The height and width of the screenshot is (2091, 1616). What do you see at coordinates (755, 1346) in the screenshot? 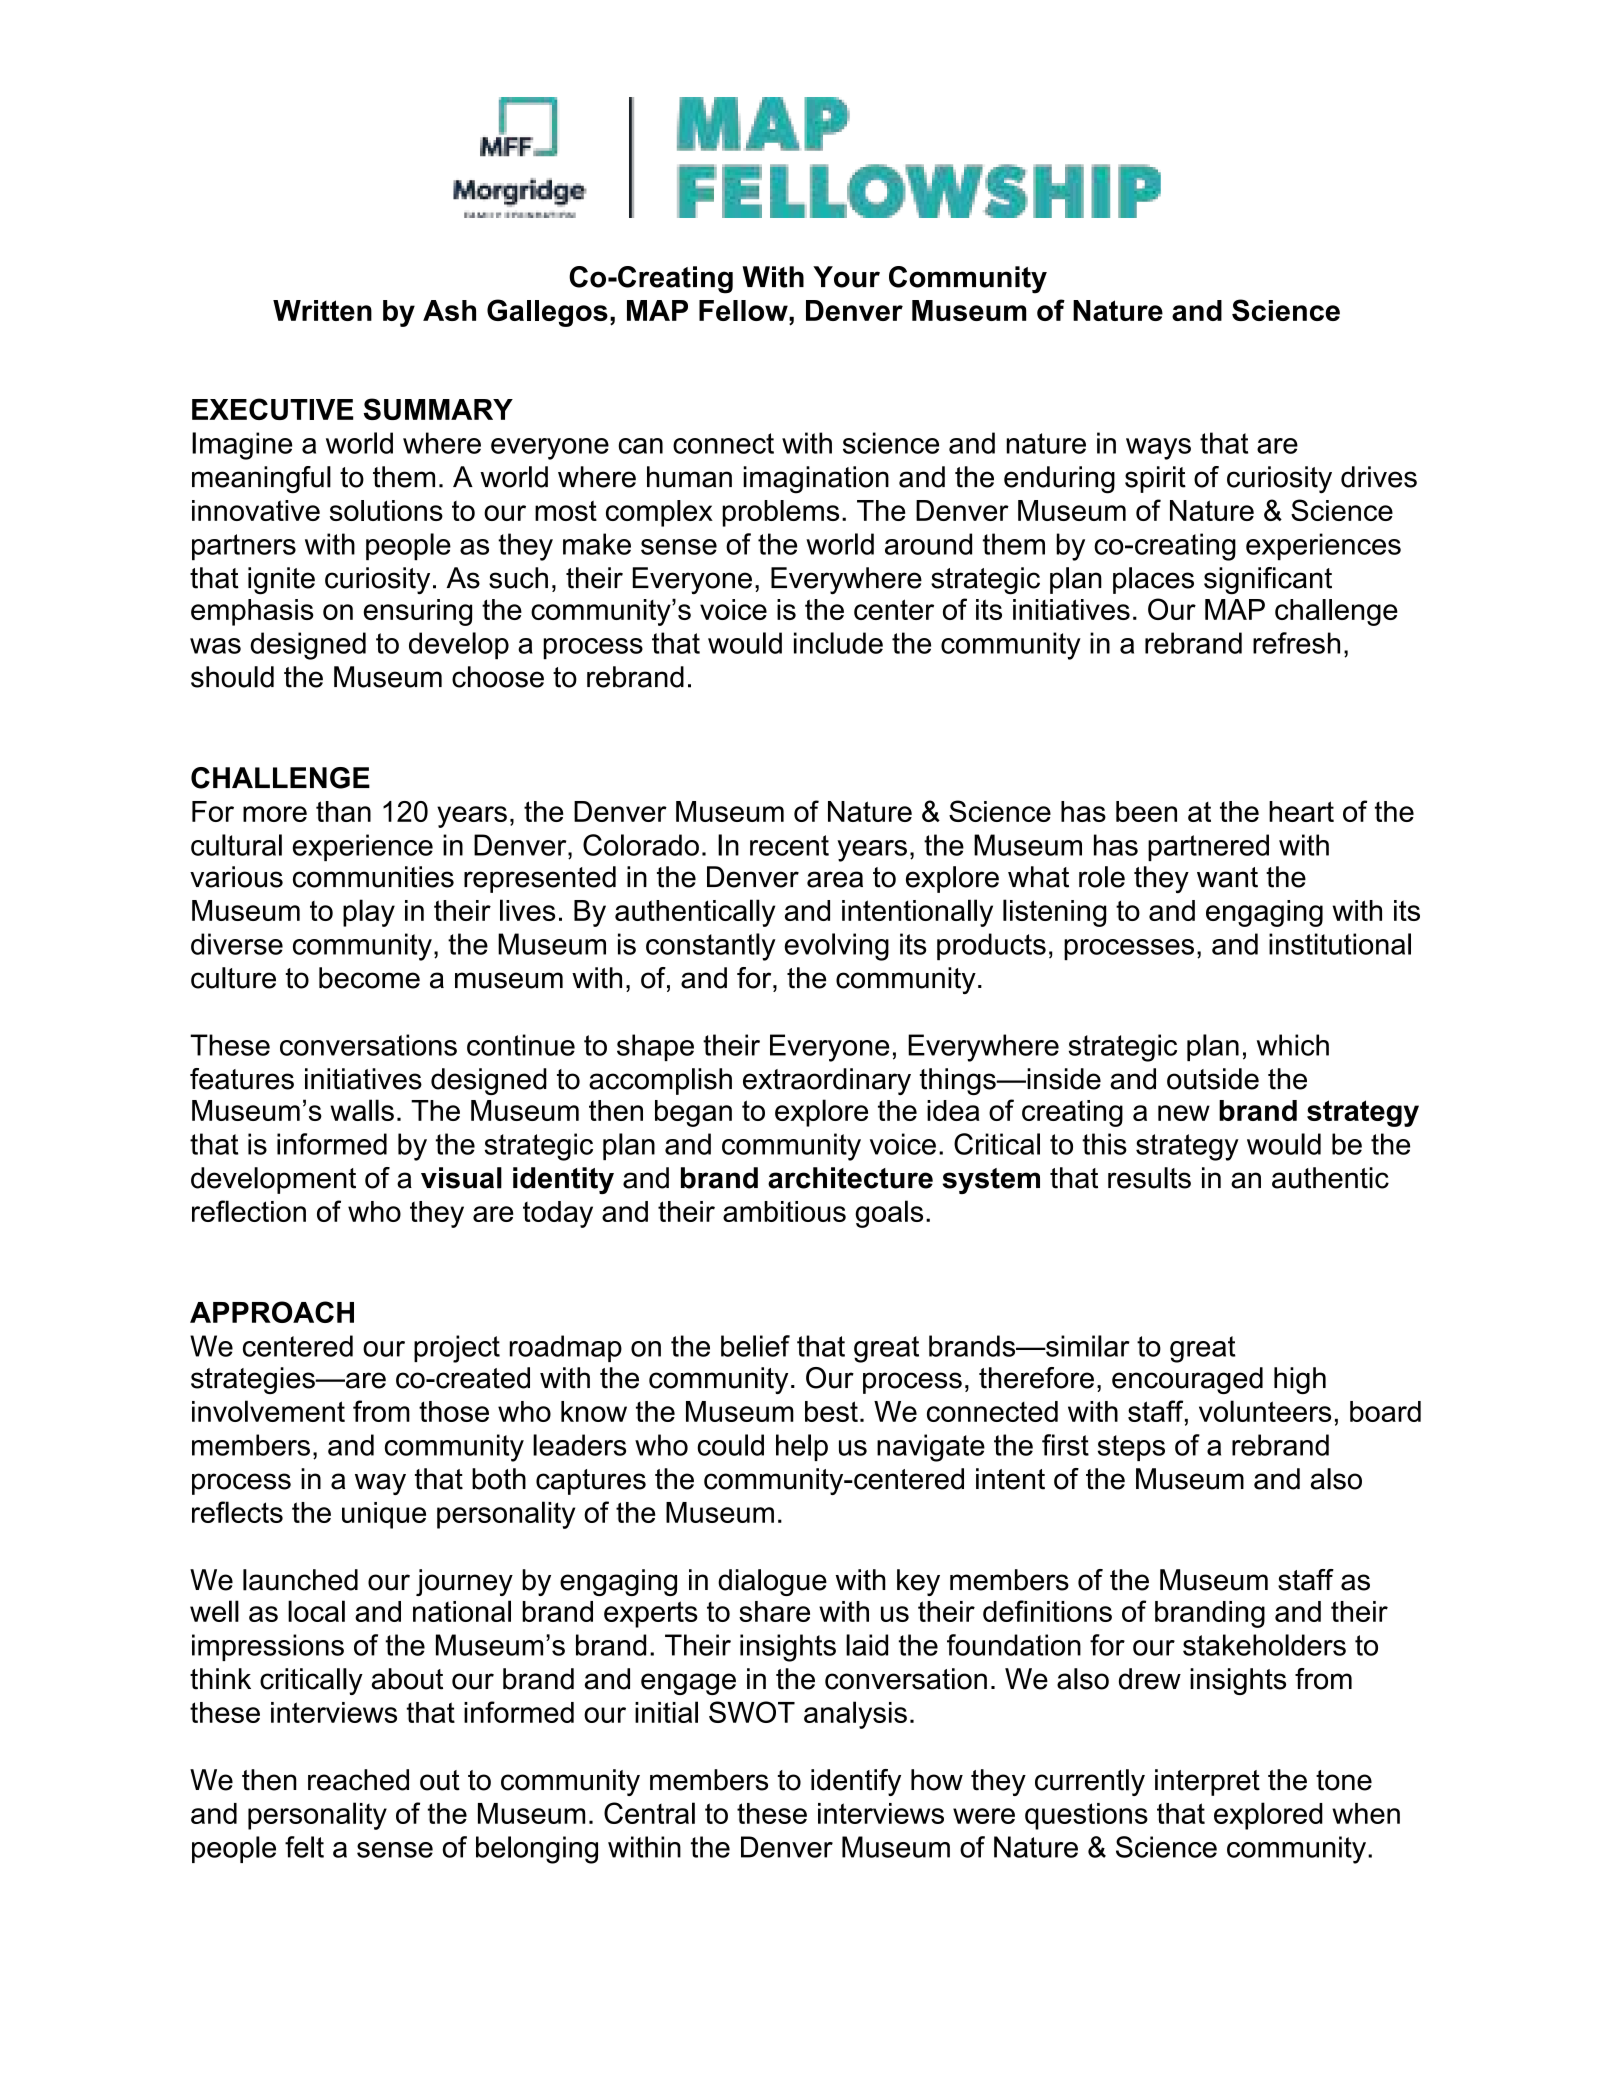
I see `belief` at bounding box center [755, 1346].
